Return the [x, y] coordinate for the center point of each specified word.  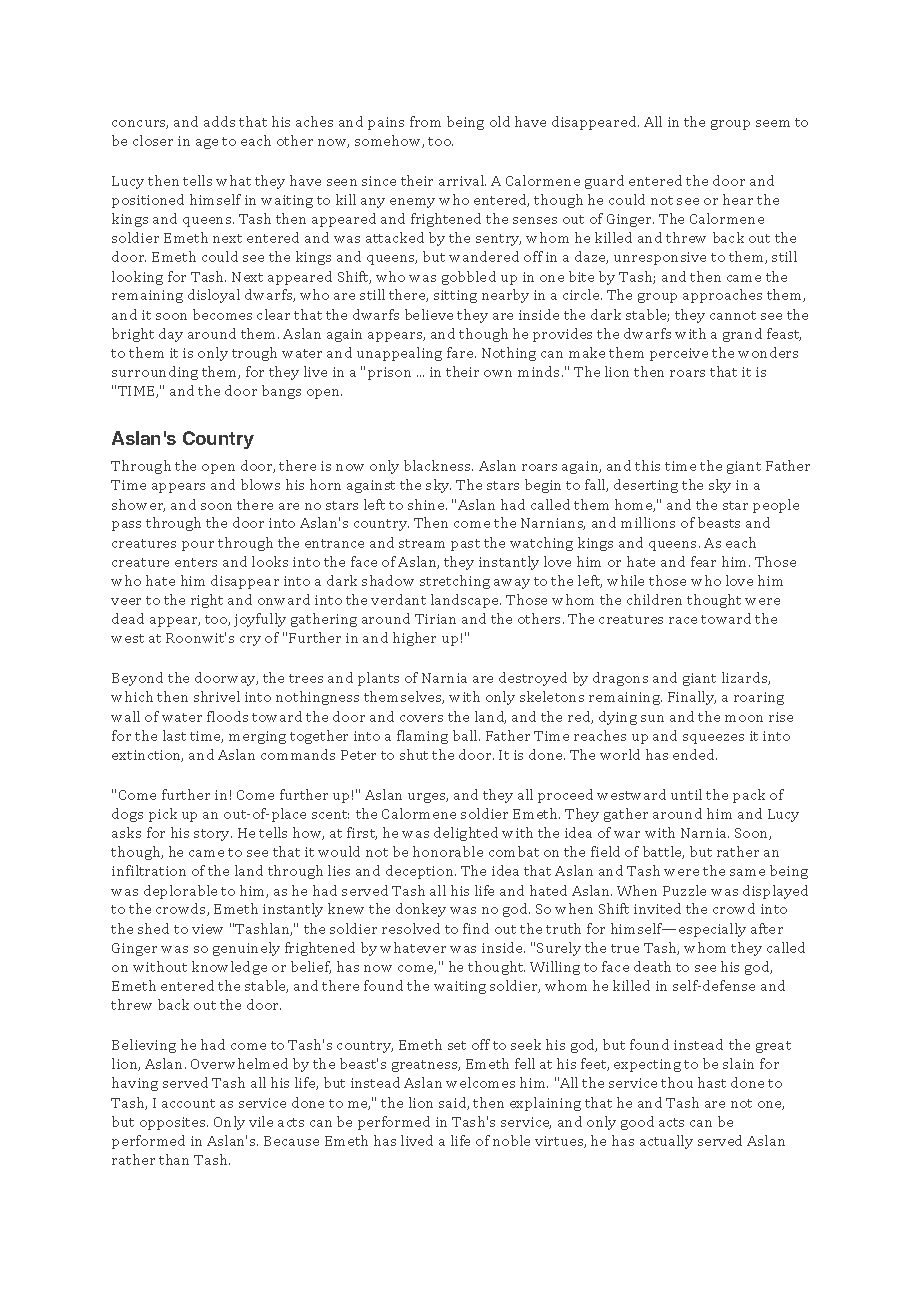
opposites [174, 1123]
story [213, 835]
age [207, 144]
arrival [462, 180]
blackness [438, 465]
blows [260, 484]
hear [738, 199]
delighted [466, 834]
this [647, 465]
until [686, 794]
